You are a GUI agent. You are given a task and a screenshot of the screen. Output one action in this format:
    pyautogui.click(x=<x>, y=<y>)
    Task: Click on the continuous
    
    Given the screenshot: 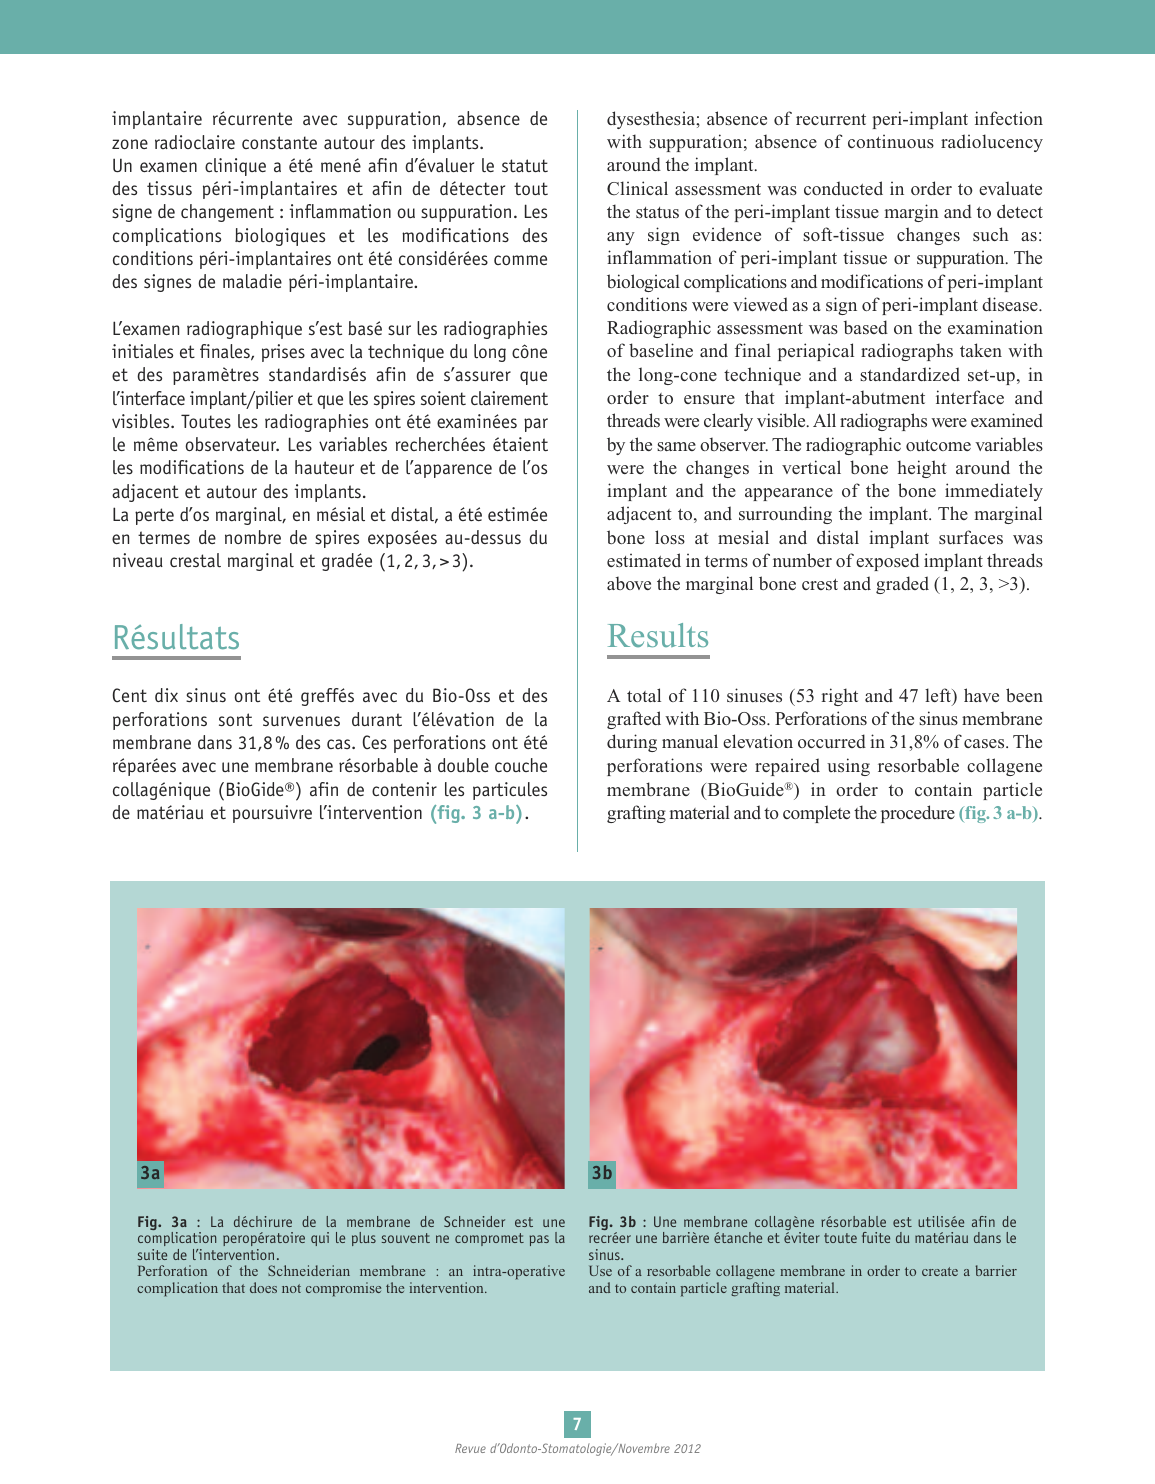 What is the action you would take?
    pyautogui.click(x=891, y=141)
